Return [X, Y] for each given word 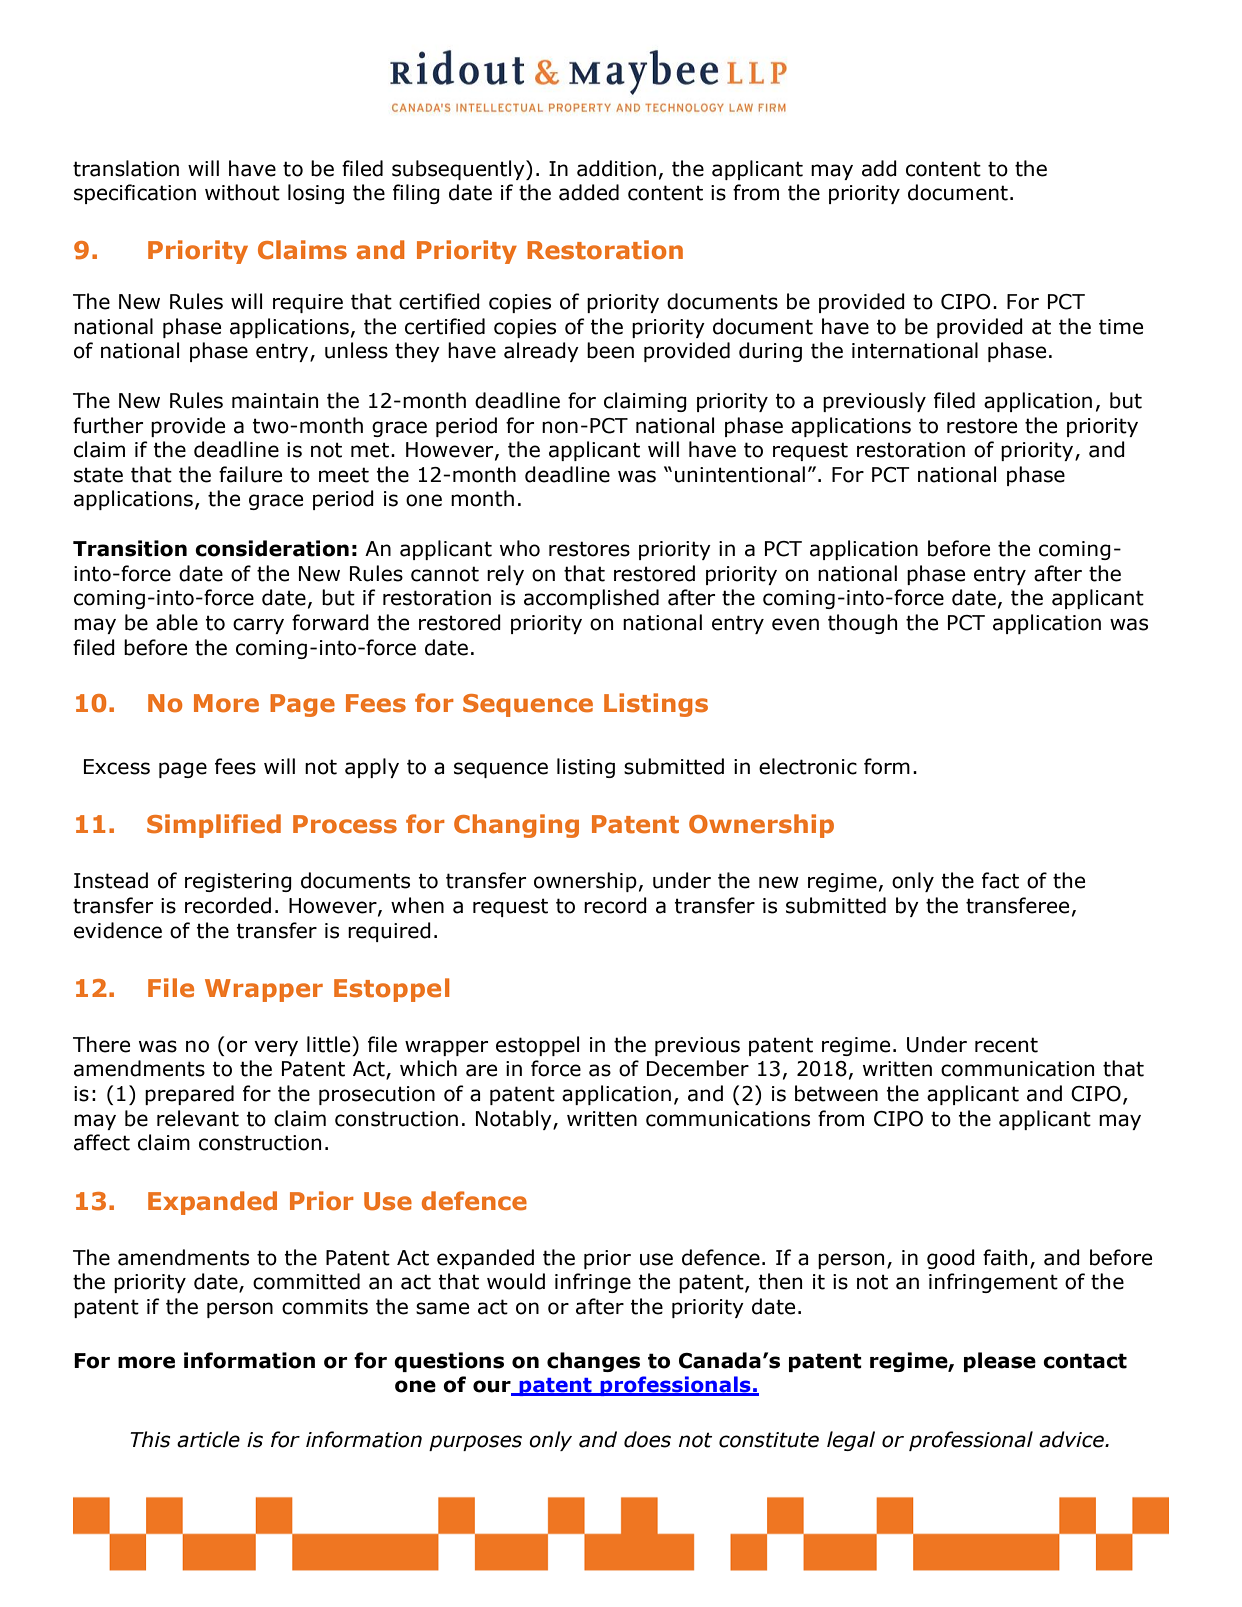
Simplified [214, 826]
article [208, 1439]
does [647, 1439]
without [242, 192]
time [1121, 327]
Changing [516, 826]
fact [1000, 880]
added [589, 192]
